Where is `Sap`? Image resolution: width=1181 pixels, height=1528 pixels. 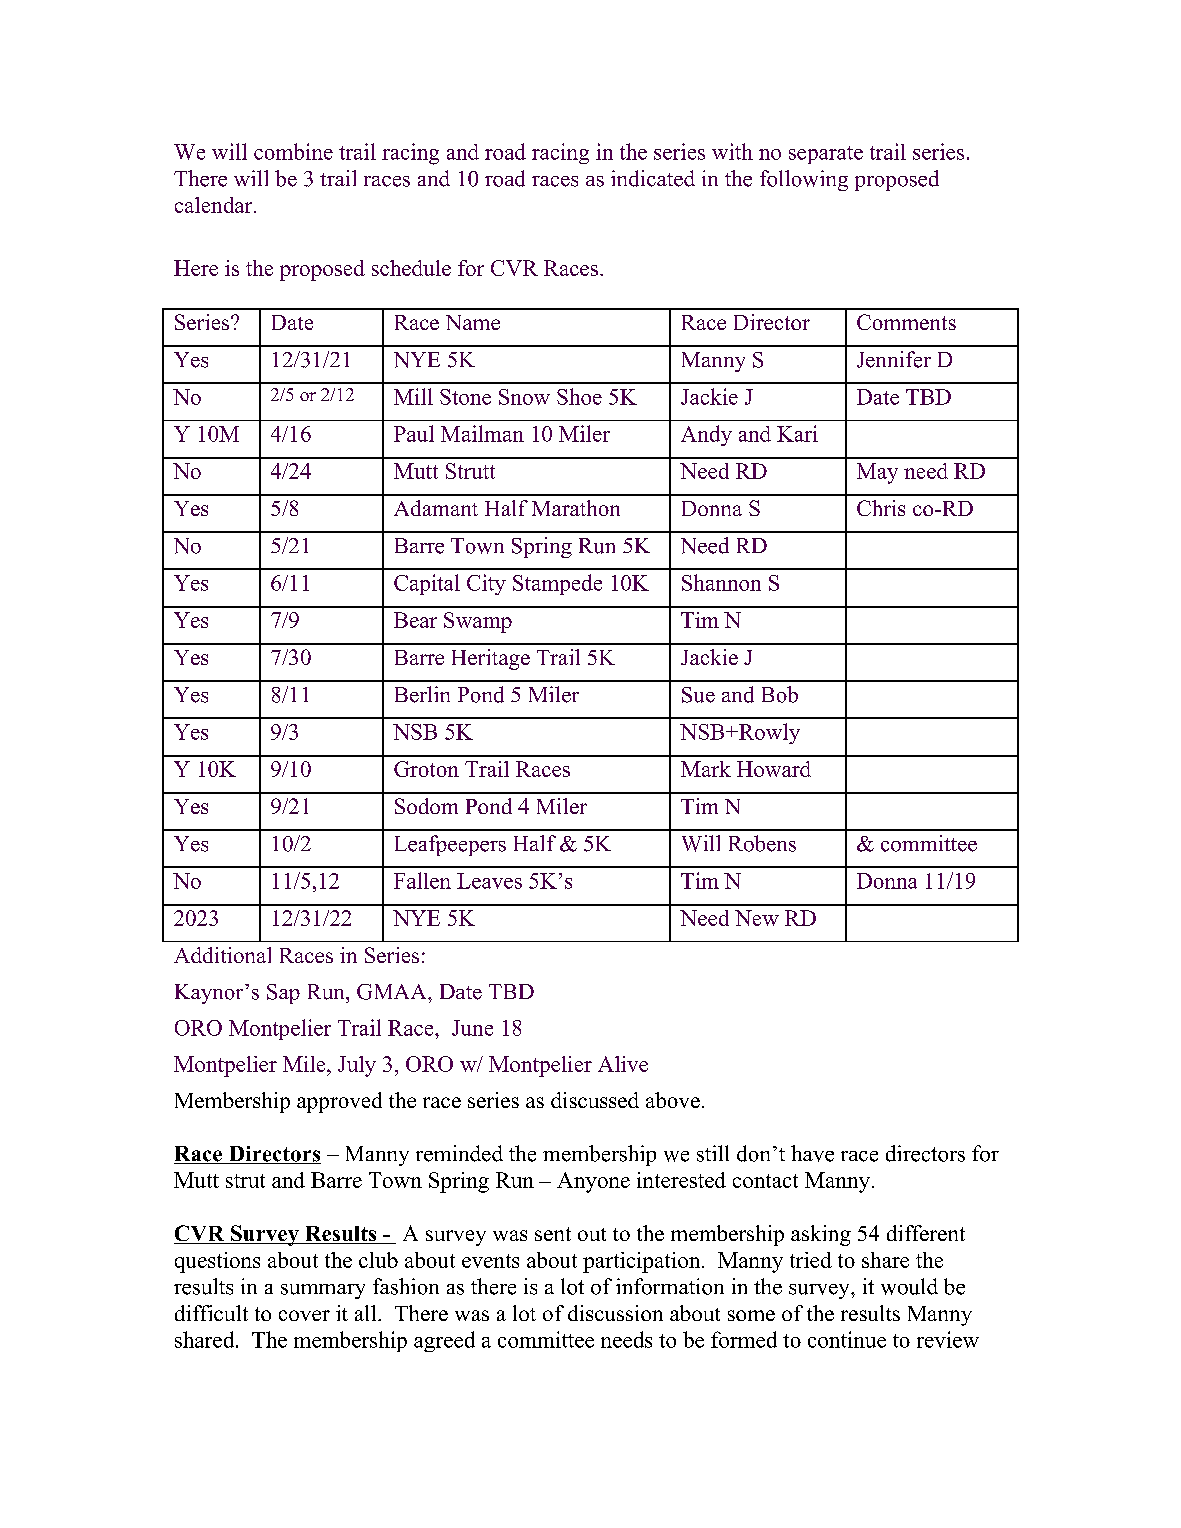
Sap is located at coordinates (283, 994).
